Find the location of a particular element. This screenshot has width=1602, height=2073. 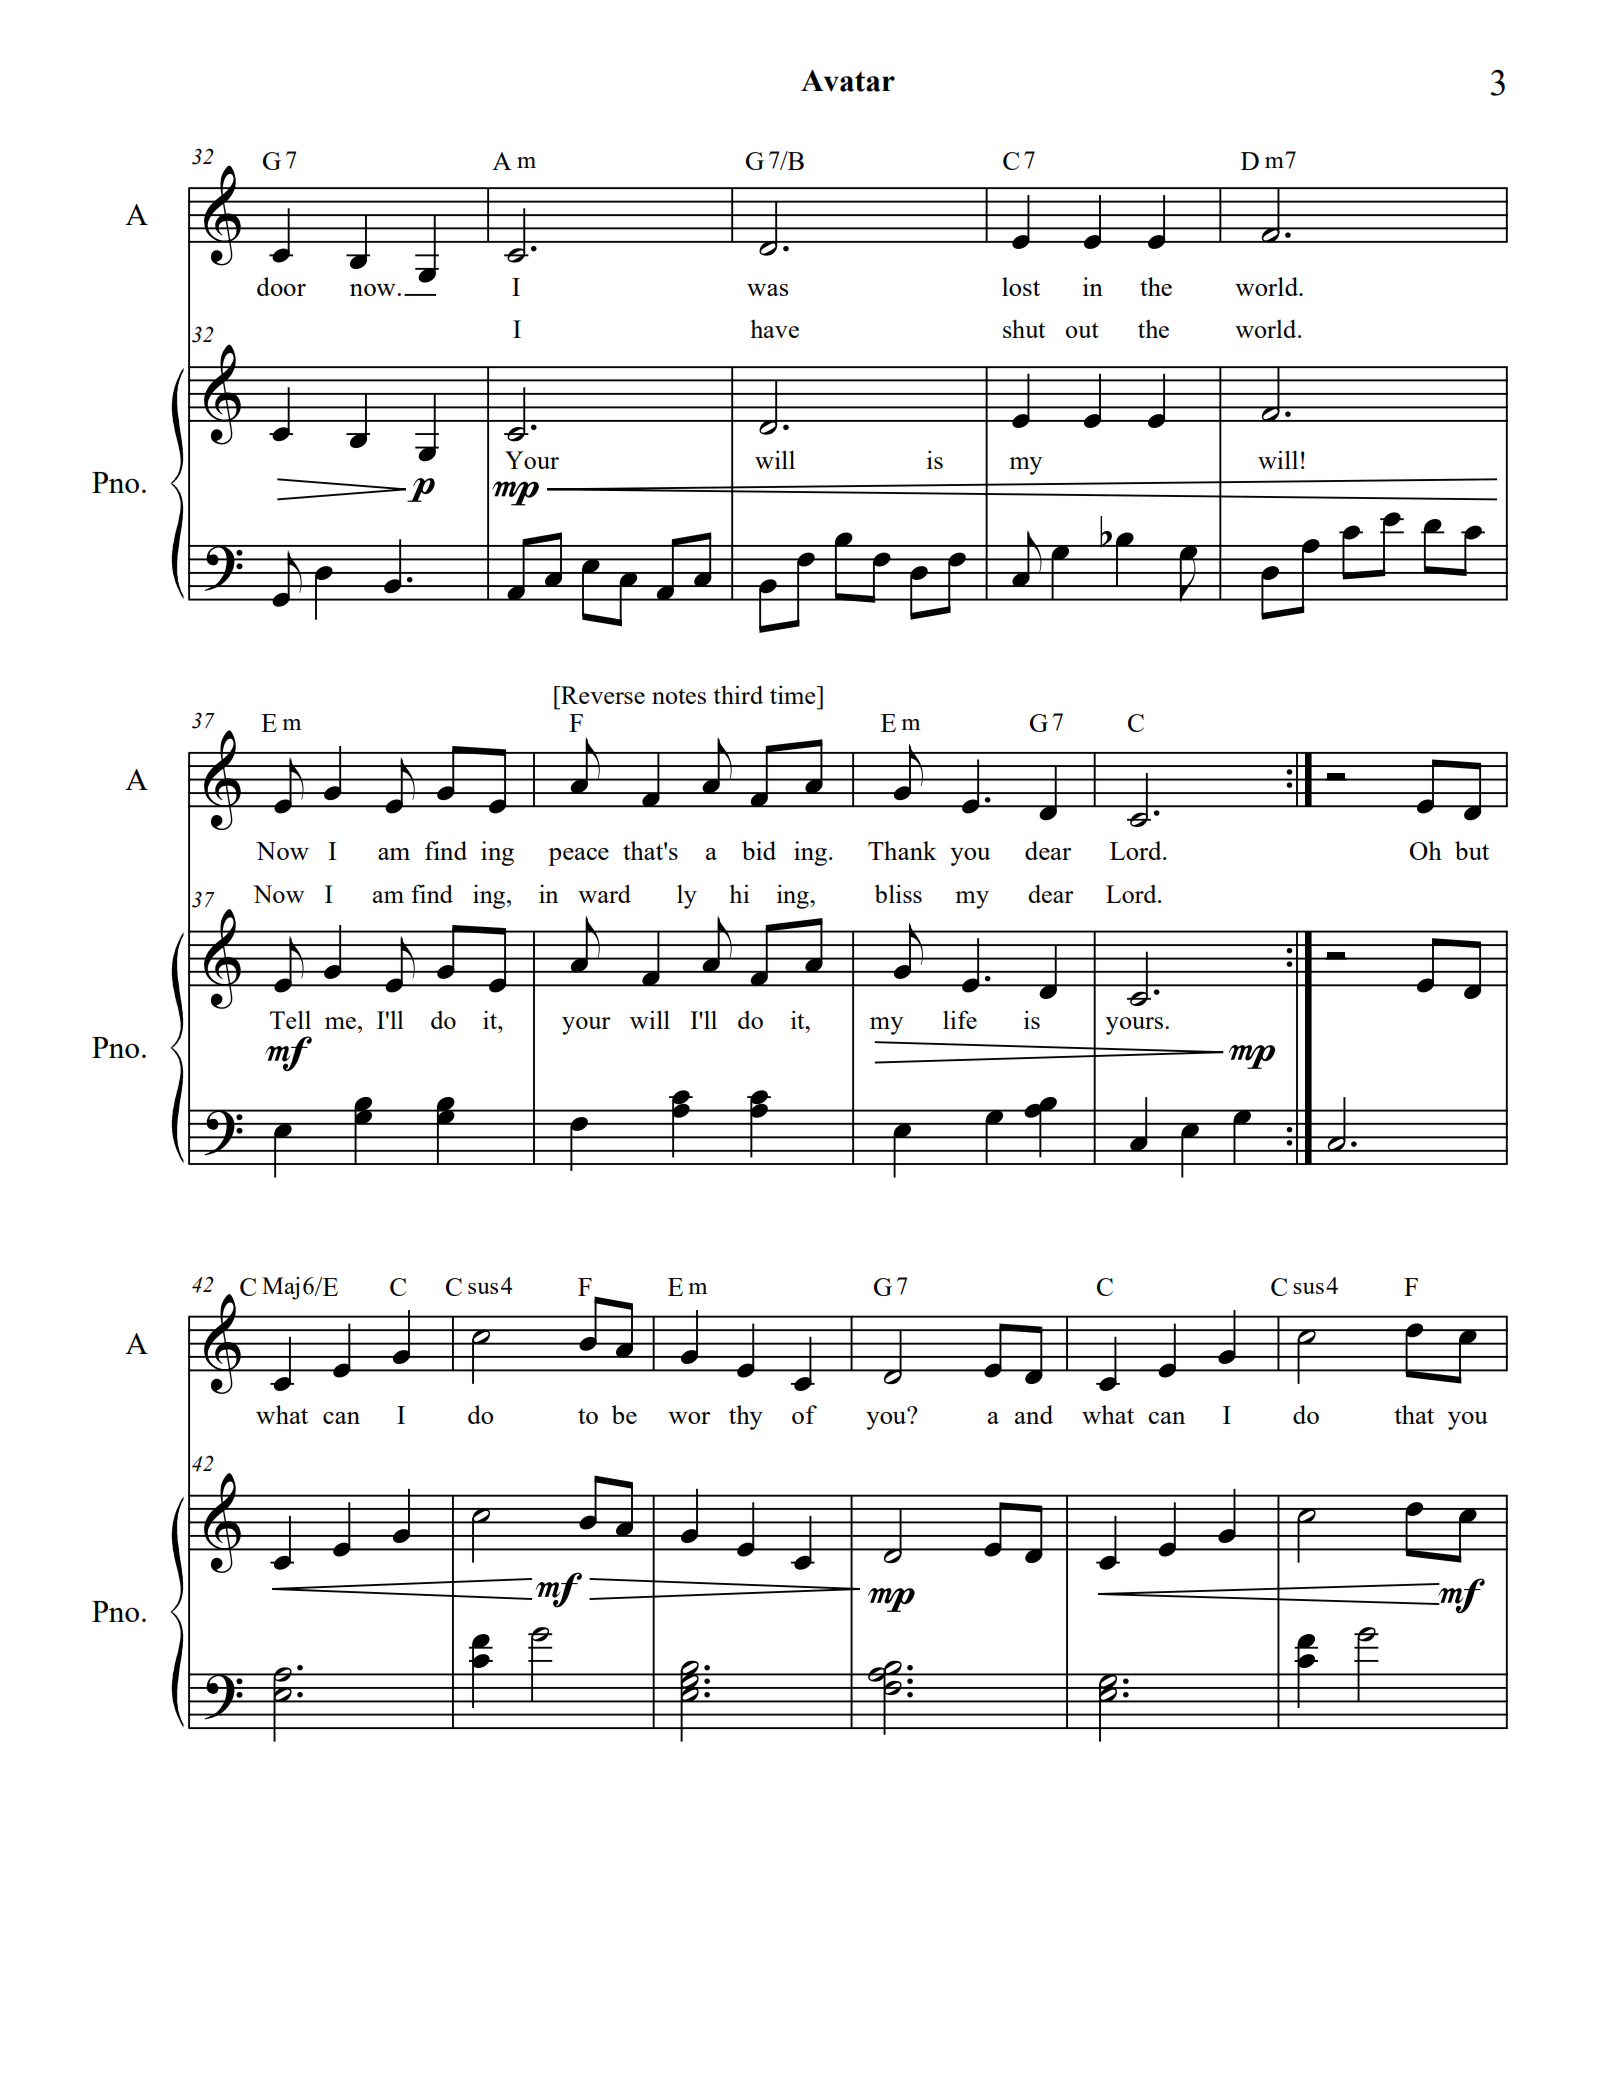

thy is located at coordinates (746, 1417).
